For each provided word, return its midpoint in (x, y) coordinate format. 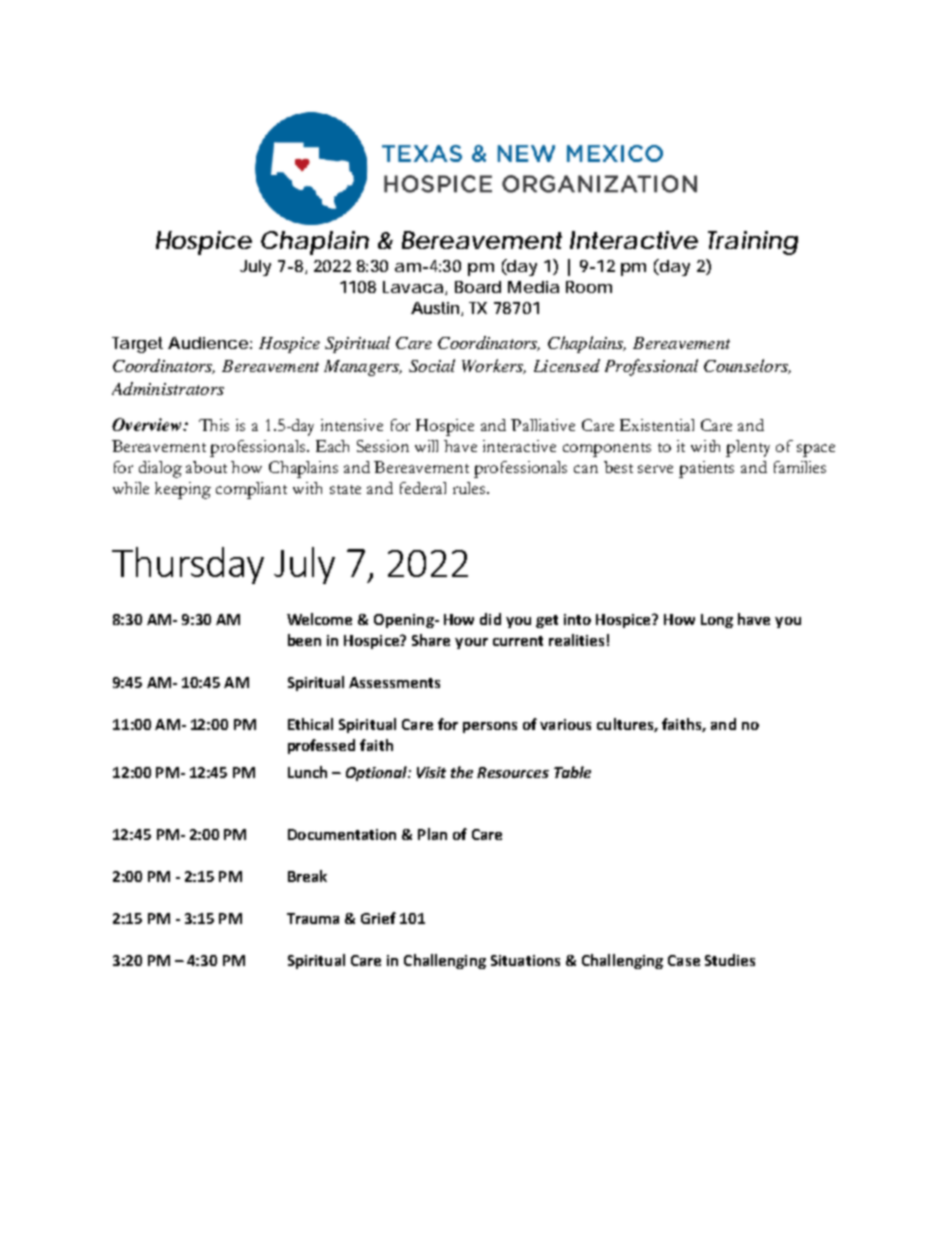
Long (717, 621)
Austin (436, 309)
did (490, 619)
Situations (525, 960)
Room (589, 287)
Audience (208, 343)
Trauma (313, 918)
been (304, 640)
